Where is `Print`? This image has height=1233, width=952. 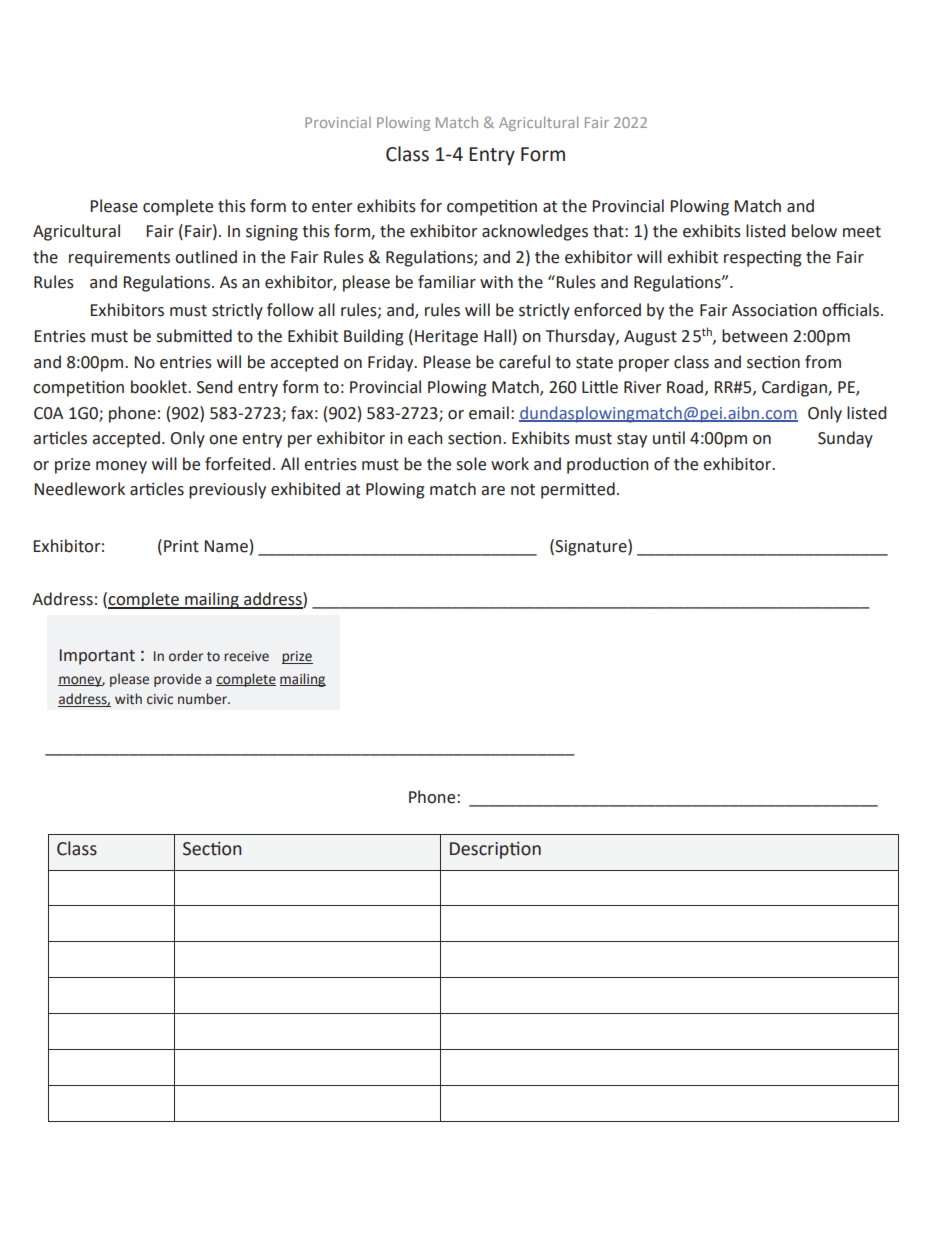
Print is located at coordinates (181, 546).
